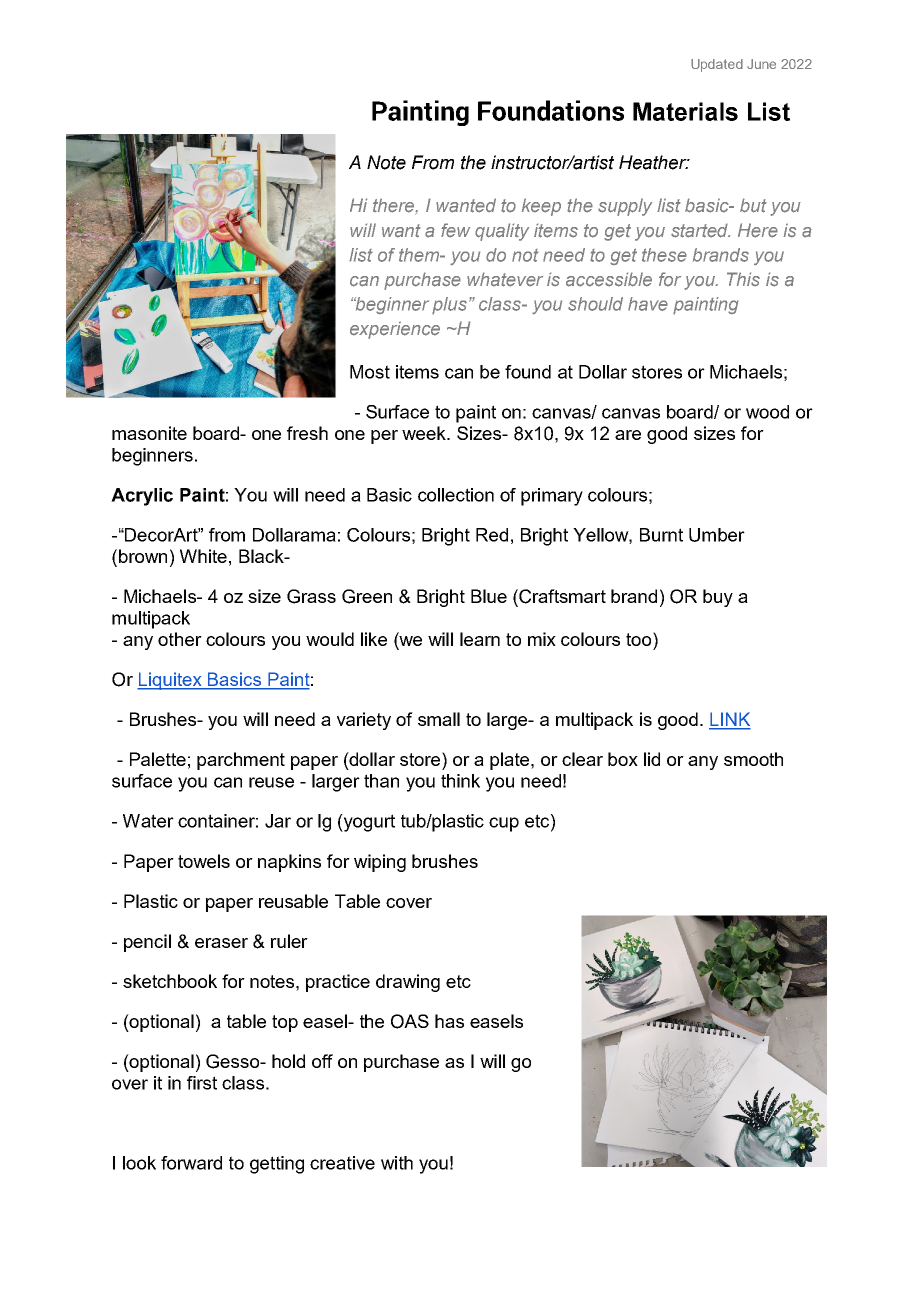 The image size is (924, 1307). Describe the element at coordinates (652, 759) in the screenshot. I see `lid` at that location.
